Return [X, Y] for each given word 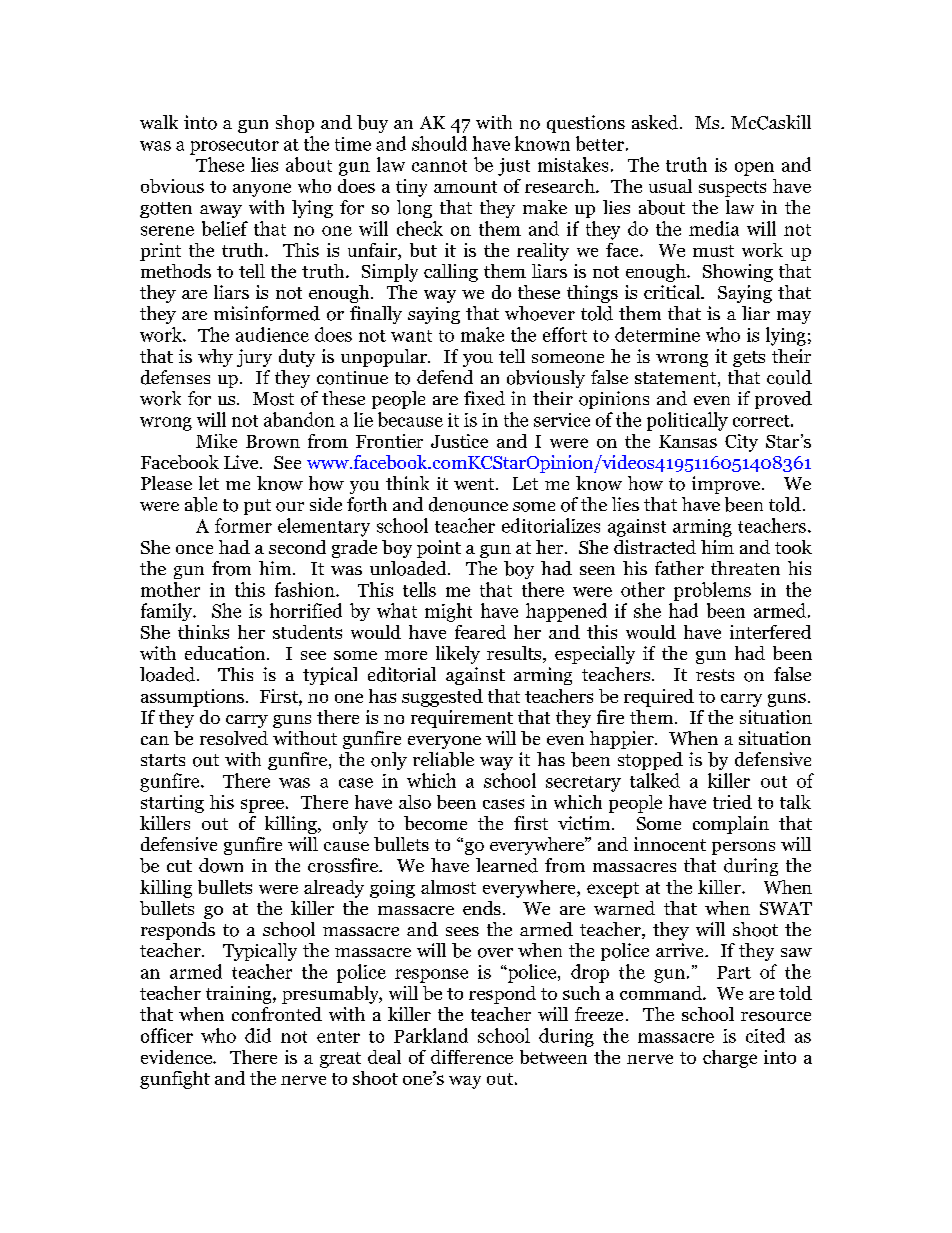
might [448, 612]
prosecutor [234, 147]
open [754, 169]
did [258, 1035]
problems [712, 591]
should [439, 143]
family [168, 612]
